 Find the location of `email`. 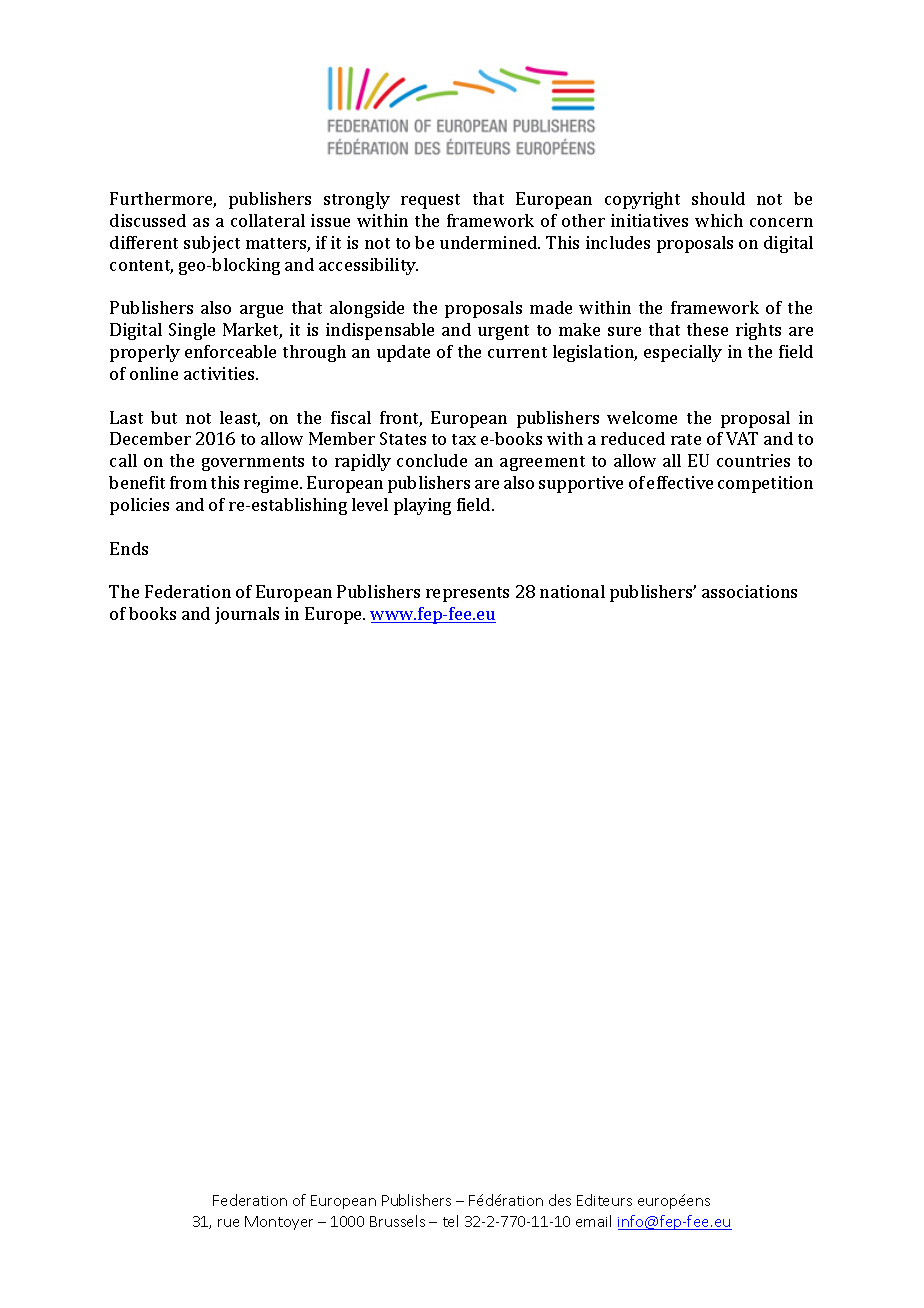

email is located at coordinates (593, 1221).
